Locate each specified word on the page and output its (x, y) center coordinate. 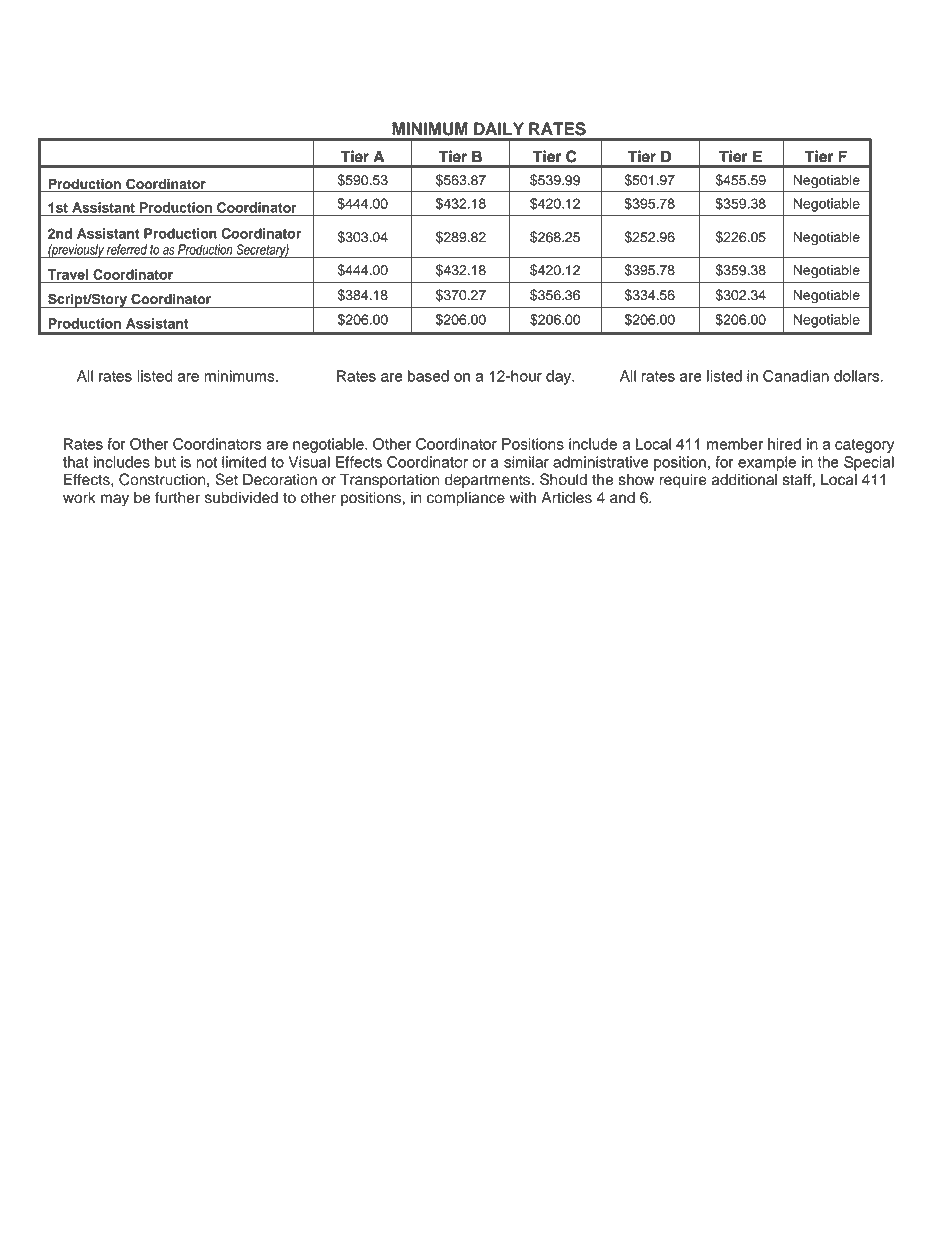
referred (127, 249)
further (177, 497)
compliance (466, 499)
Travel (68, 274)
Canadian (796, 376)
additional (744, 480)
